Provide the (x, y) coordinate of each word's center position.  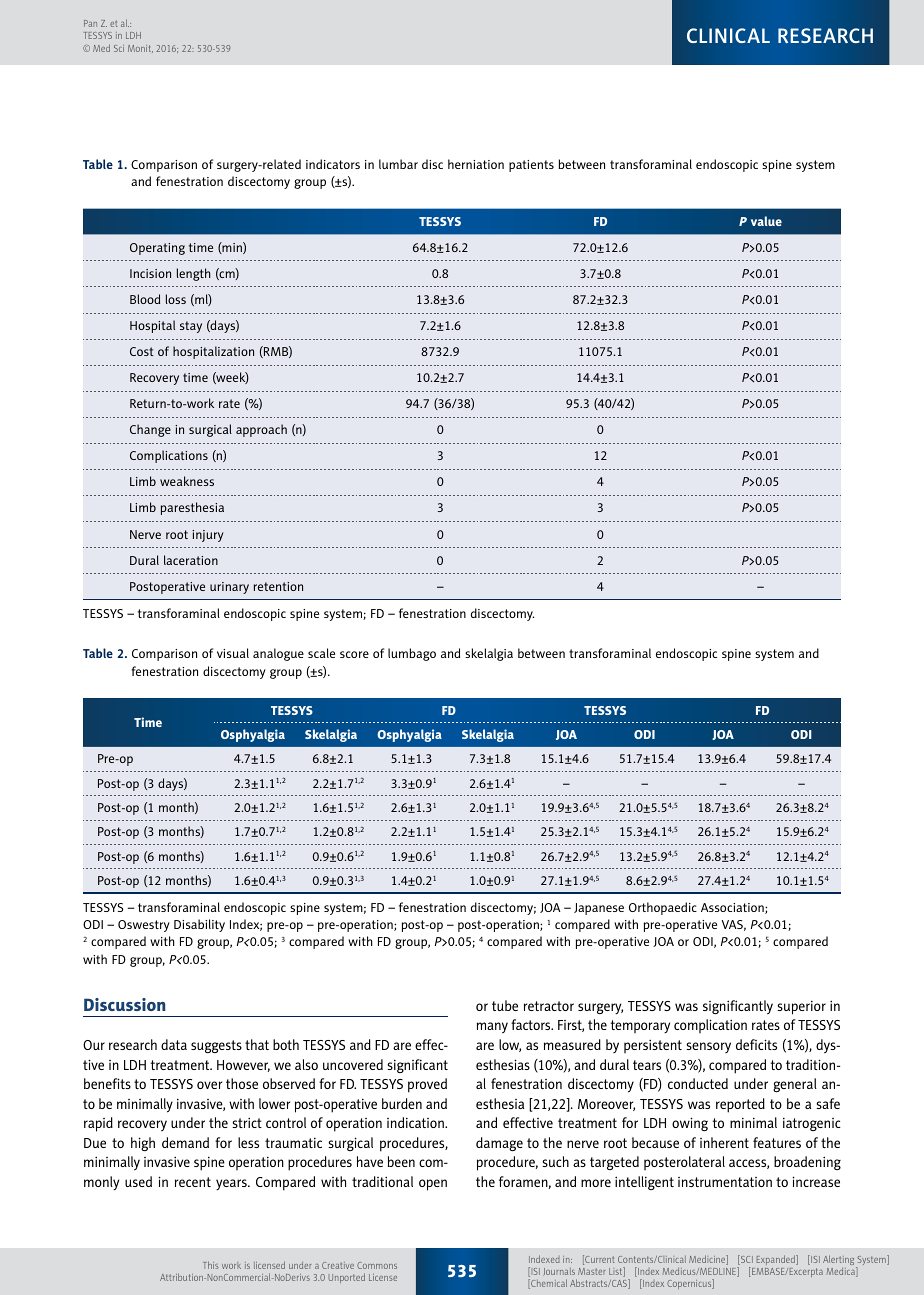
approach (261, 430)
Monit (140, 49)
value (766, 221)
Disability (199, 925)
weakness (187, 481)
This (211, 1265)
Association (733, 908)
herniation (476, 164)
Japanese (599, 909)
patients (531, 166)
